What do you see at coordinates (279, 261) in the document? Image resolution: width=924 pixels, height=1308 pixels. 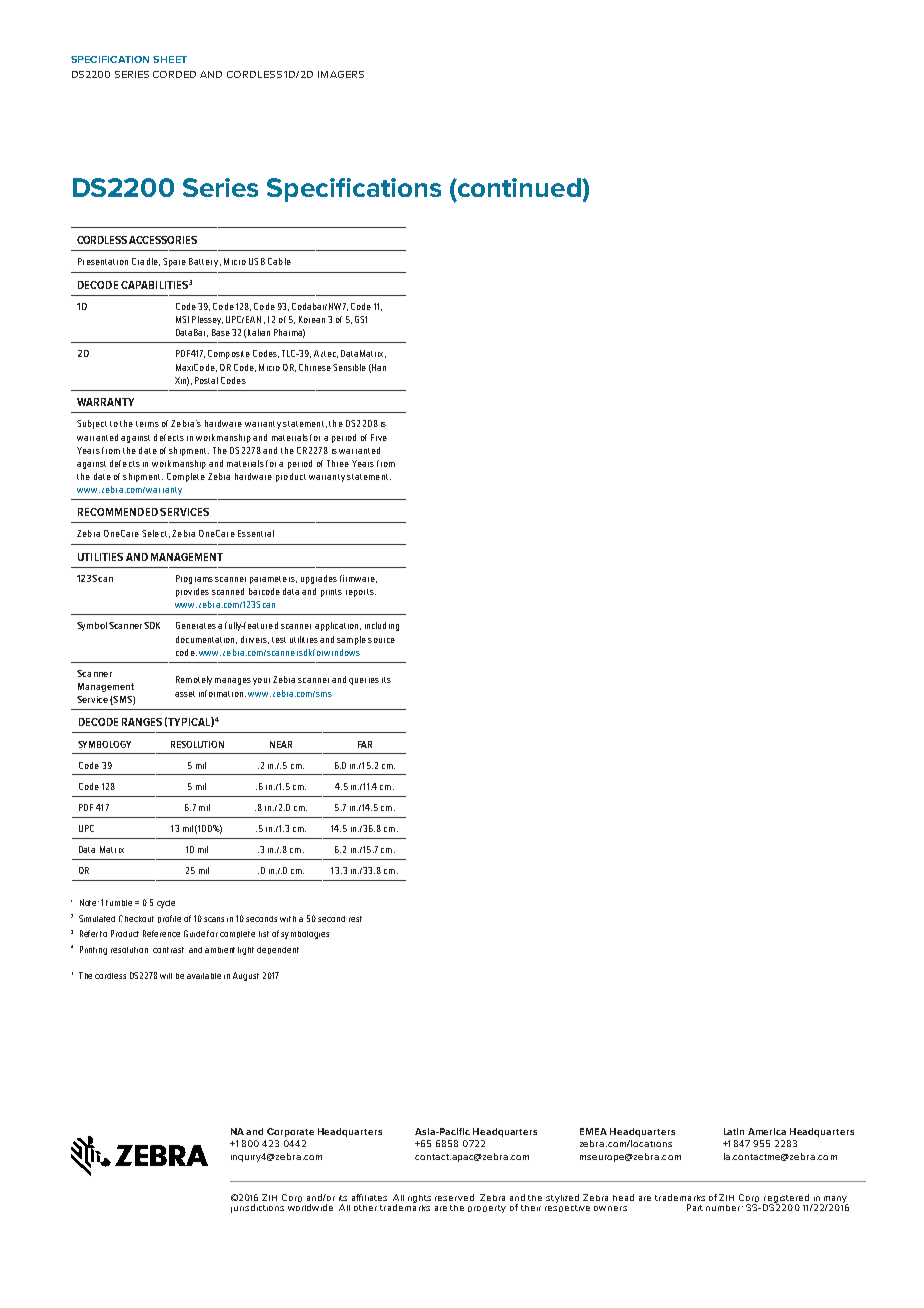 I see `Cable` at bounding box center [279, 261].
